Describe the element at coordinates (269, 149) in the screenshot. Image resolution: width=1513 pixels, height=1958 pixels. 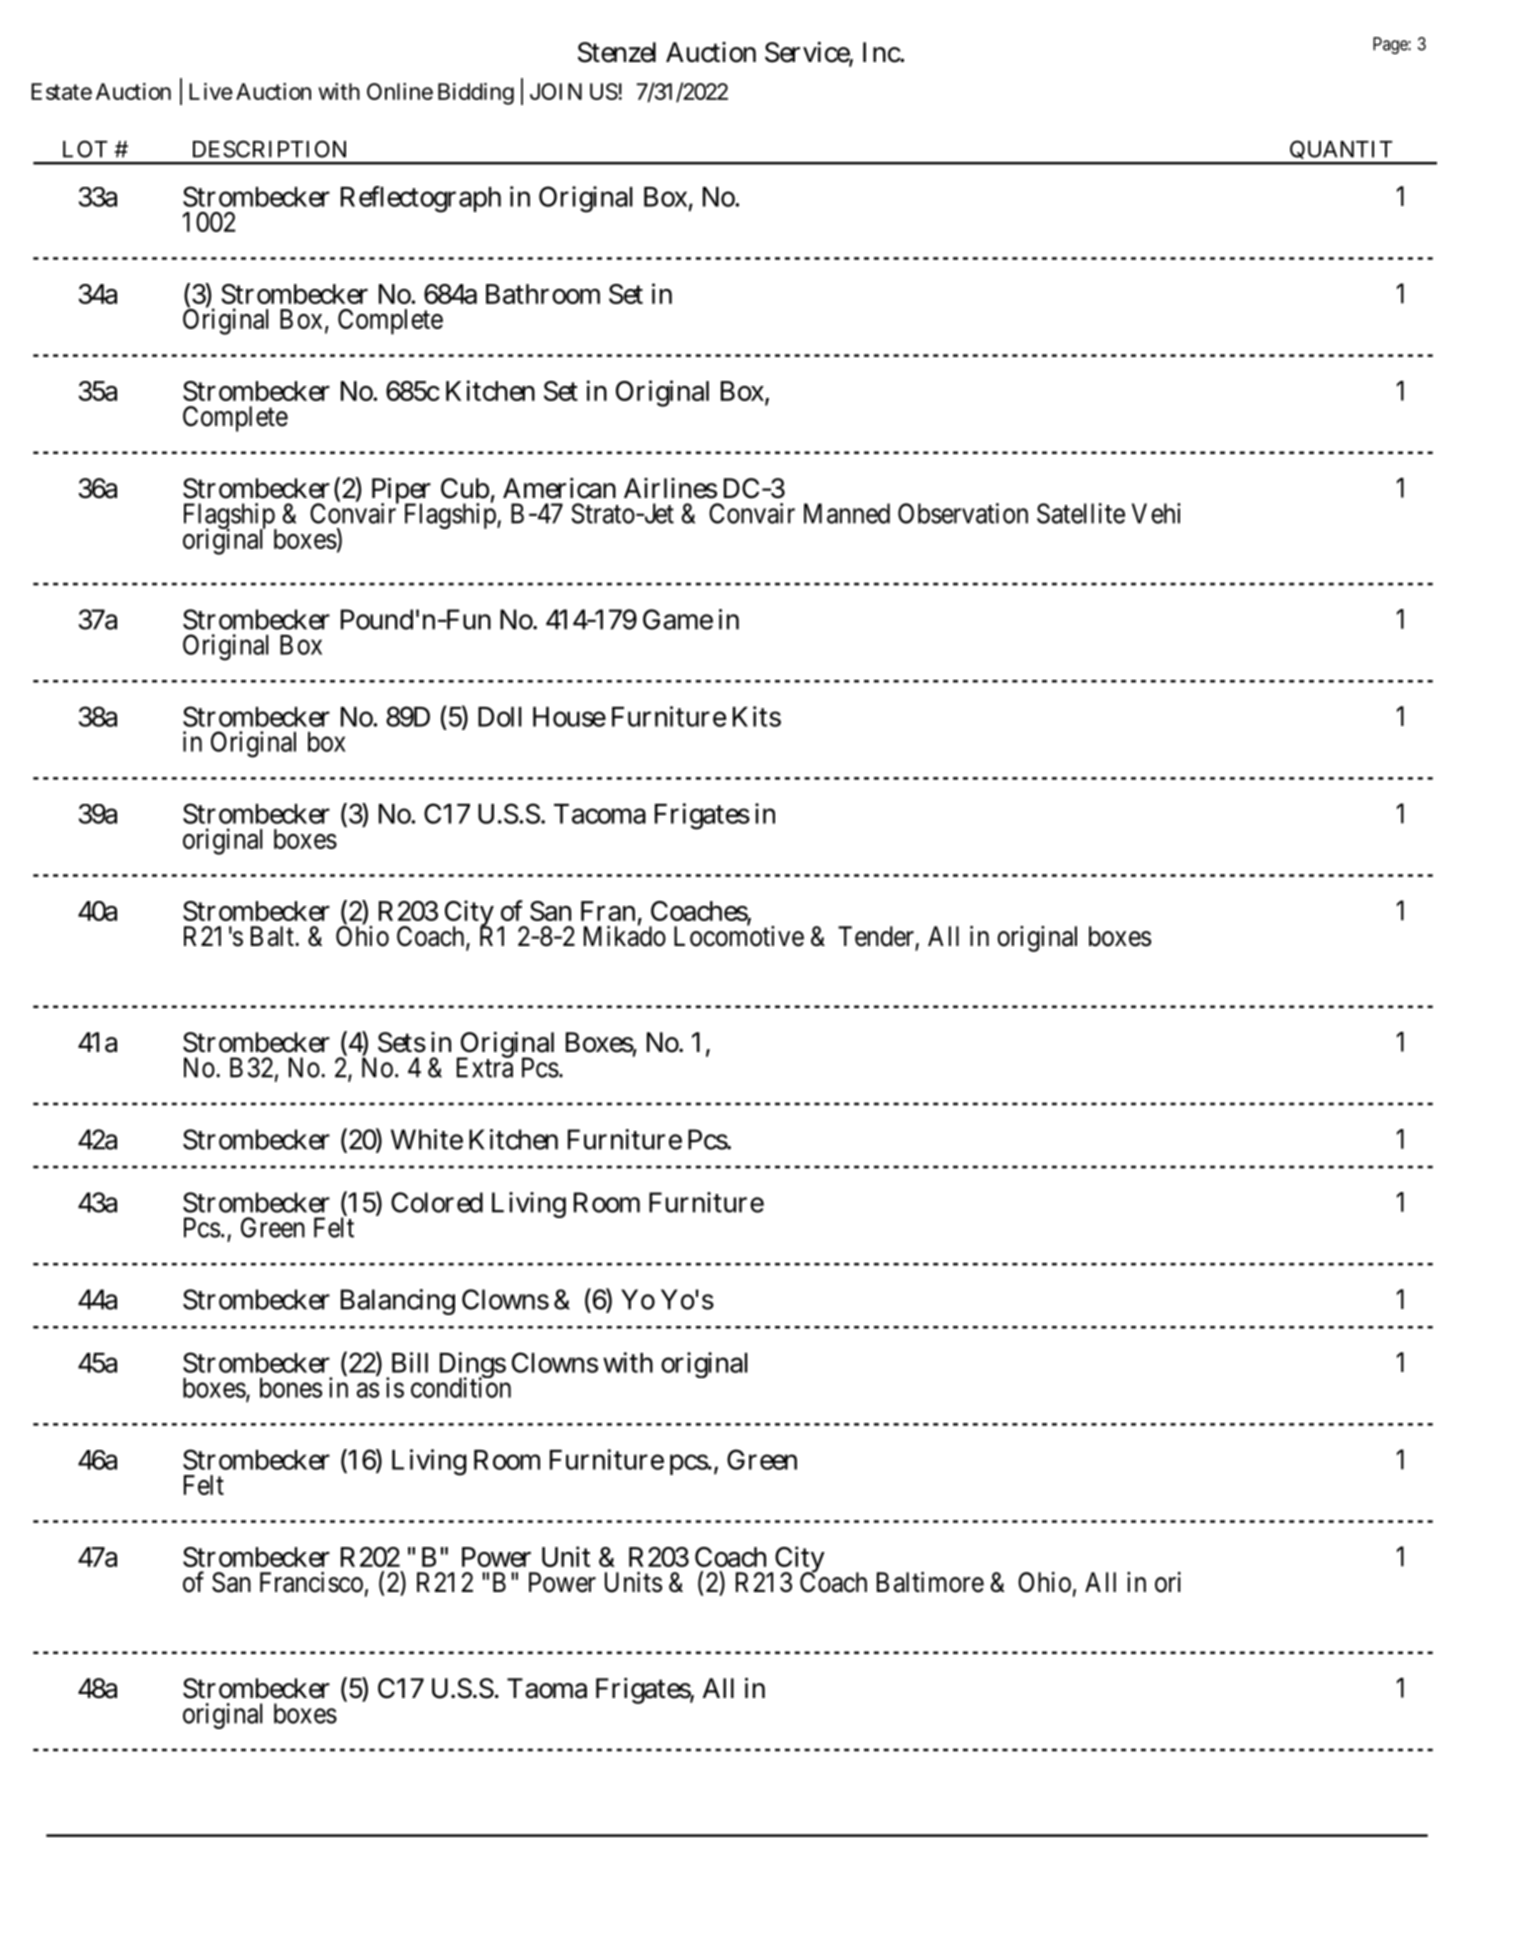
I see `DESCRIPTION` at that location.
